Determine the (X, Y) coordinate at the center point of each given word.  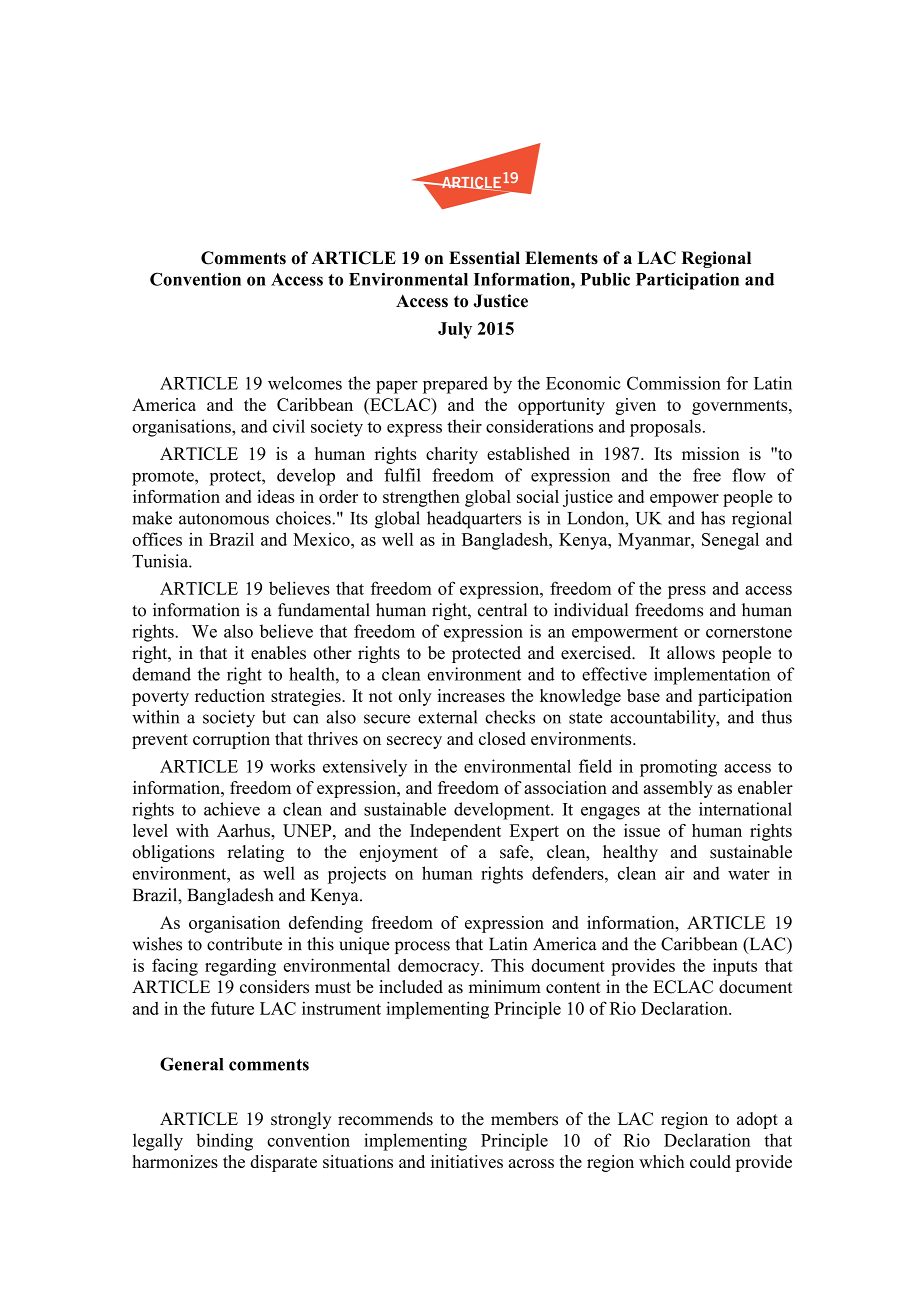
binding (224, 1142)
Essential (484, 258)
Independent (455, 832)
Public (605, 279)
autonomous (224, 519)
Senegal (730, 541)
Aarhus (244, 830)
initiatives (467, 1161)
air (675, 873)
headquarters (474, 520)
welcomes (305, 383)
